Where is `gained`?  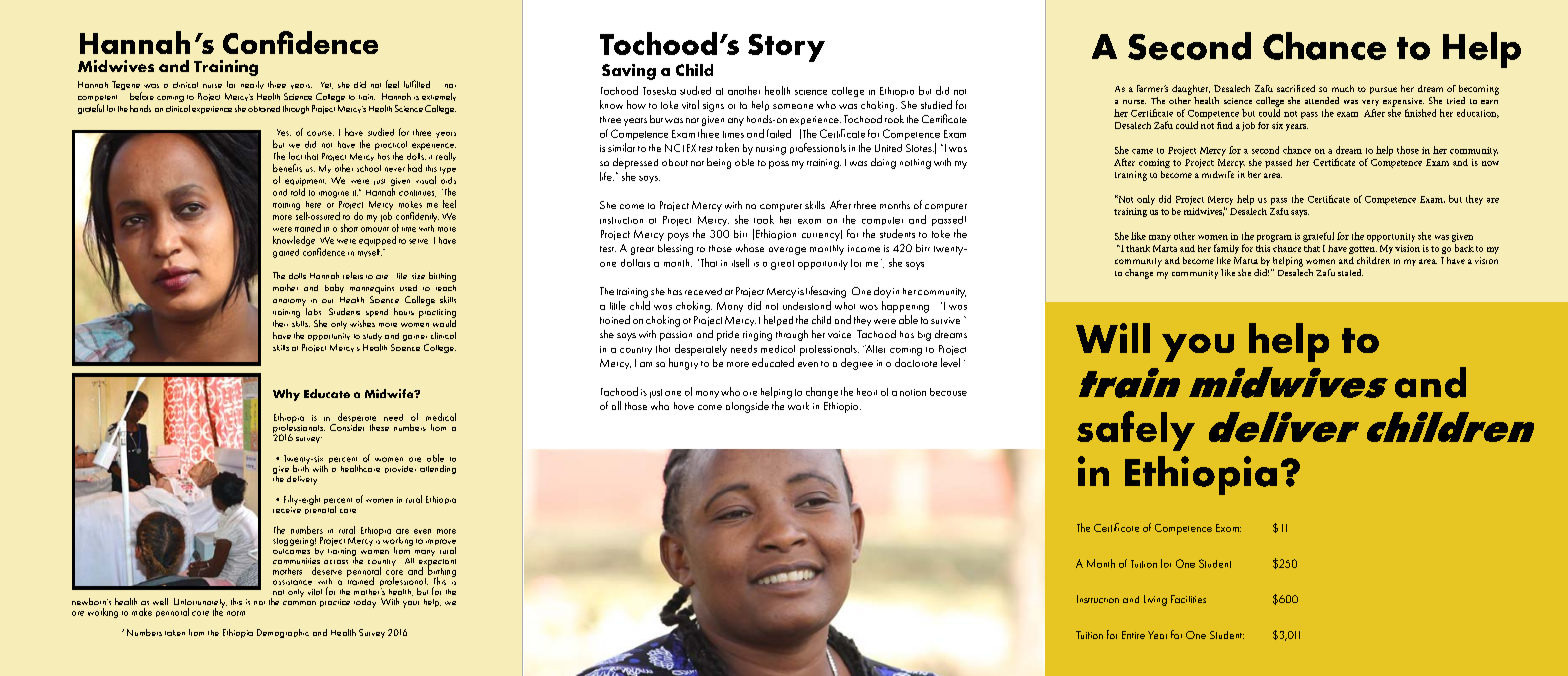 gained is located at coordinates (286, 253).
